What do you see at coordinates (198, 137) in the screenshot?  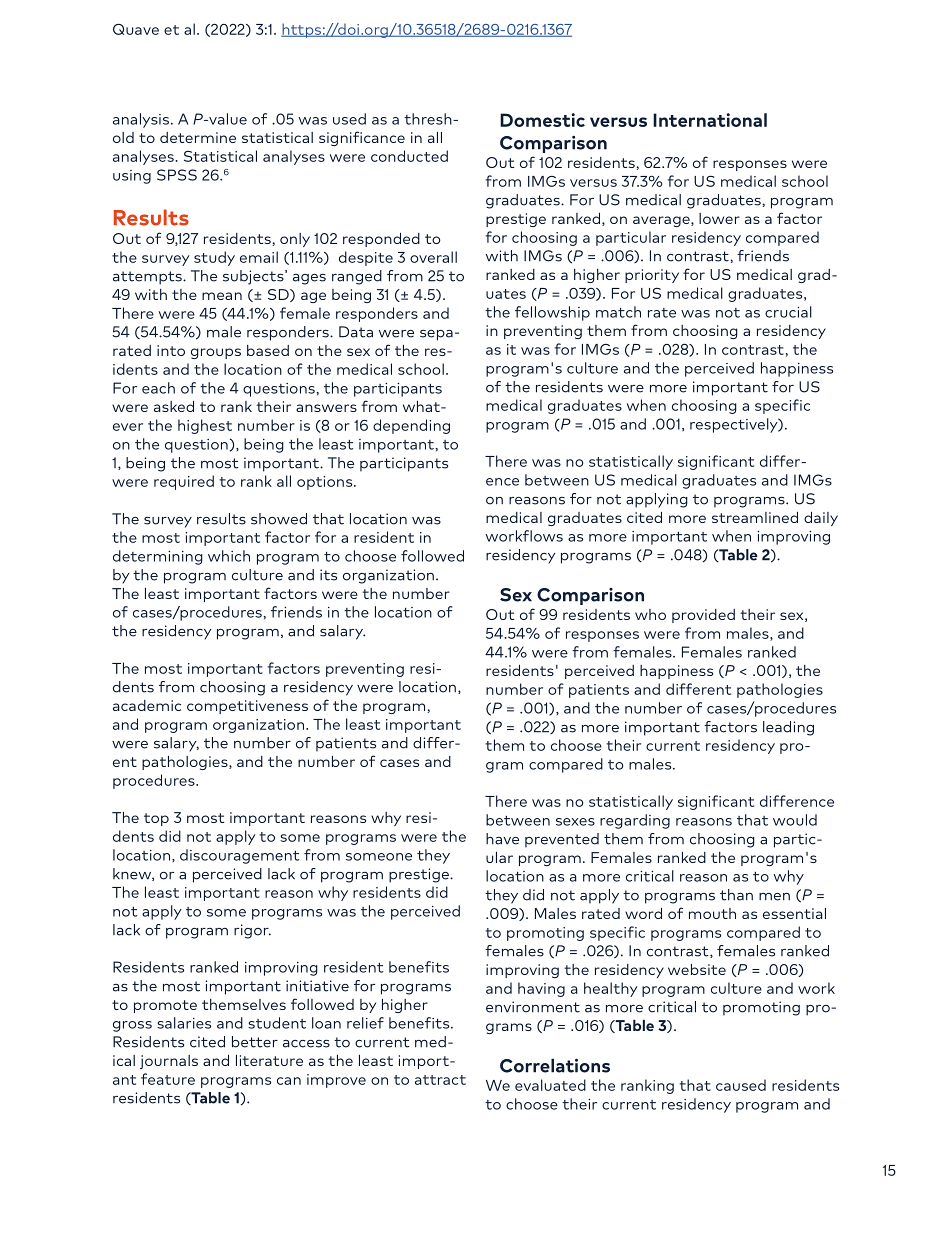 I see `determine` at bounding box center [198, 137].
